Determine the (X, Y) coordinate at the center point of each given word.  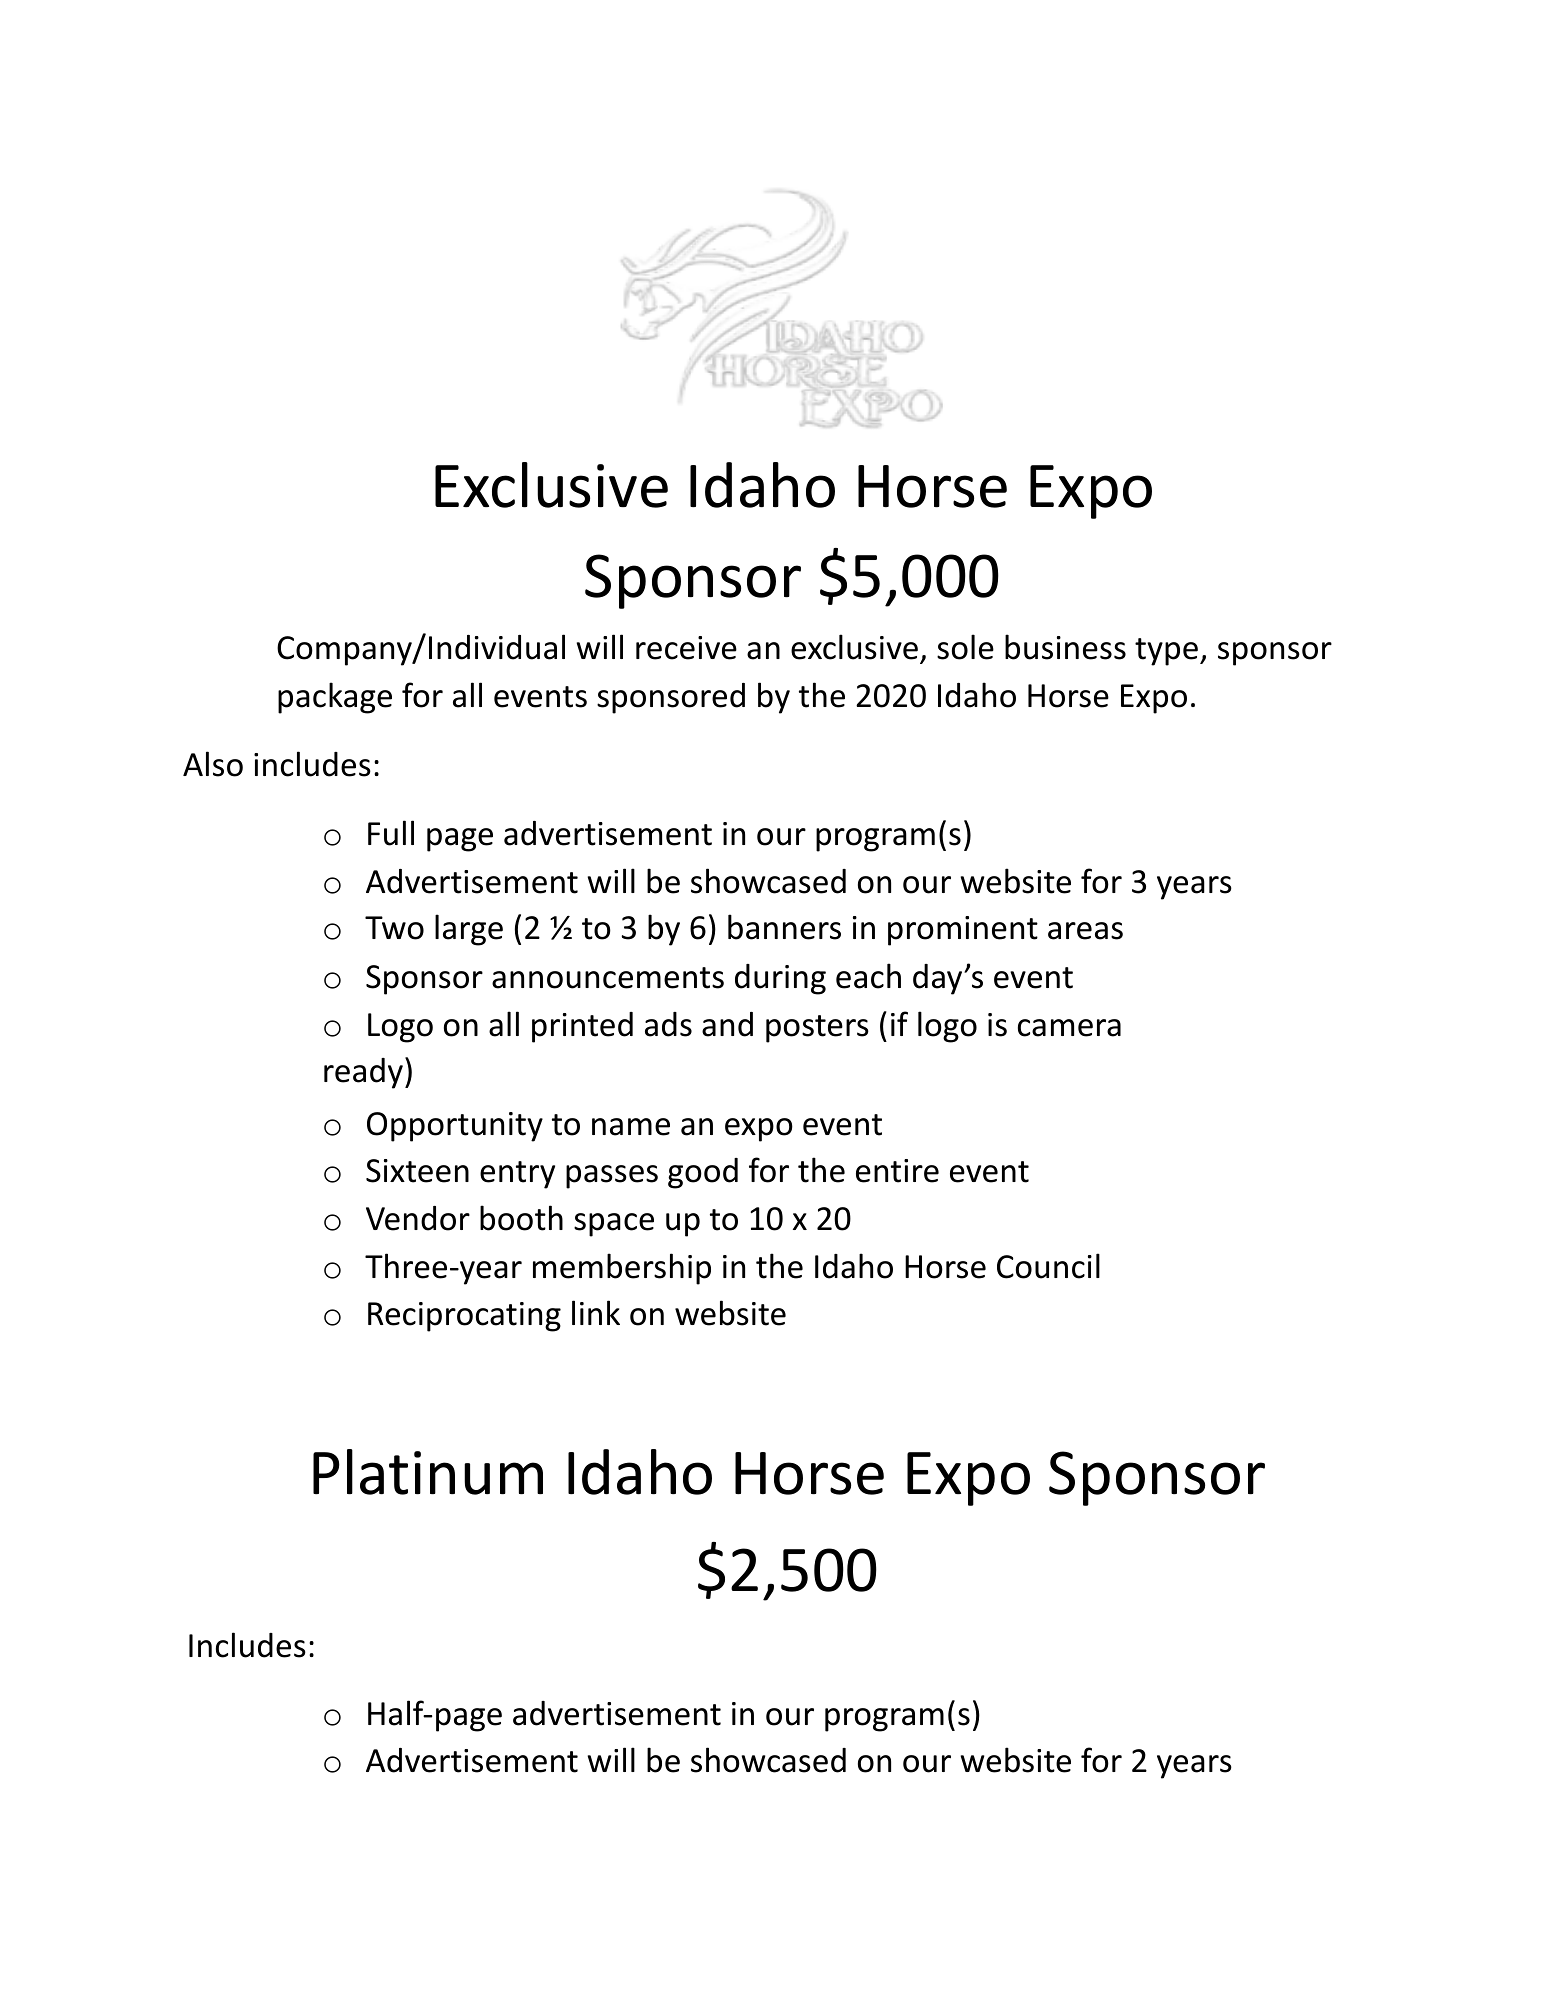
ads (668, 1024)
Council (1048, 1266)
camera (1069, 1028)
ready (363, 1073)
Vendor (418, 1218)
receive (686, 648)
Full (391, 833)
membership (622, 1269)
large (469, 930)
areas (1085, 931)
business (1065, 647)
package (335, 698)
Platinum (428, 1472)
